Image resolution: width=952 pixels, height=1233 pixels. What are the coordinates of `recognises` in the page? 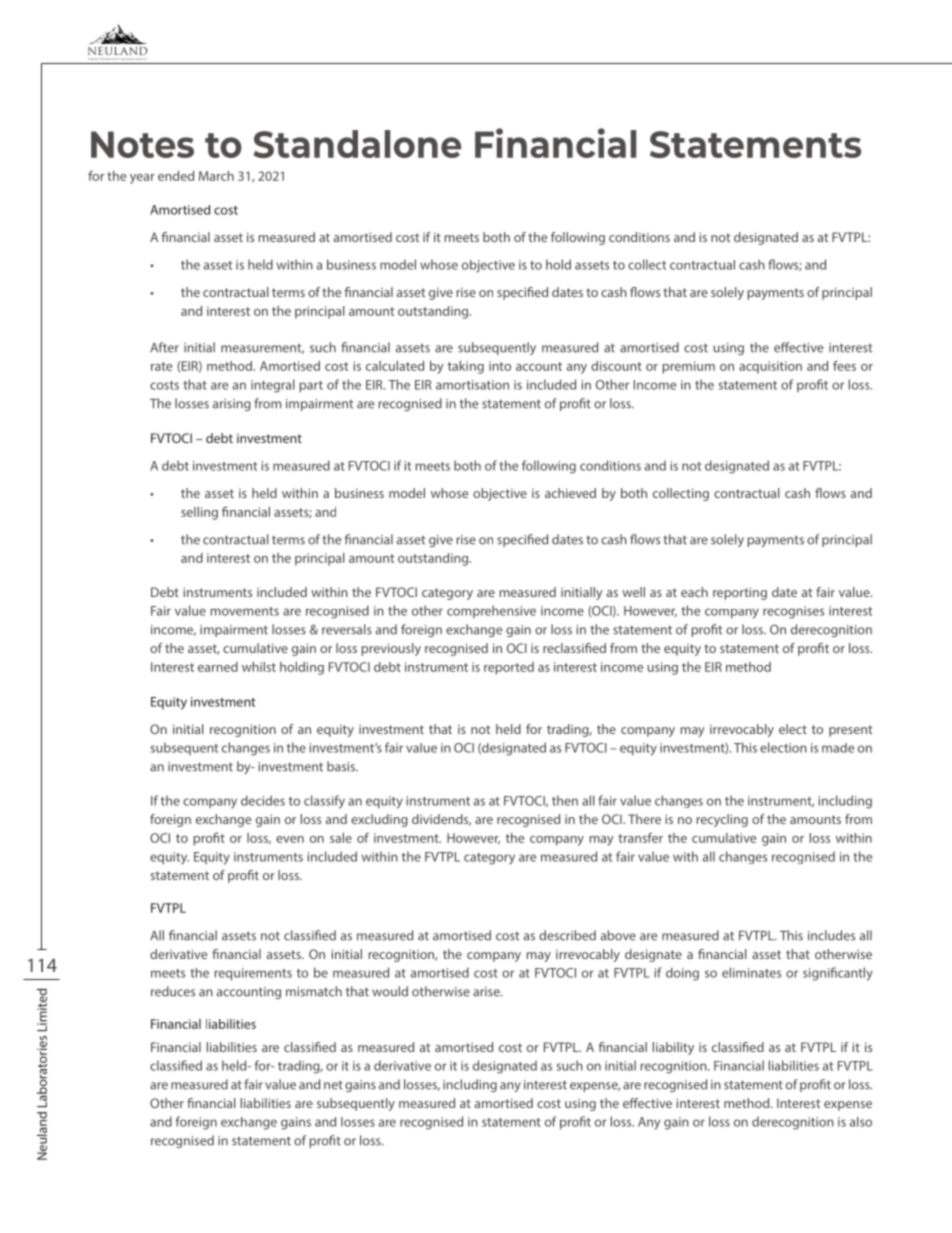 It's located at (793, 612).
